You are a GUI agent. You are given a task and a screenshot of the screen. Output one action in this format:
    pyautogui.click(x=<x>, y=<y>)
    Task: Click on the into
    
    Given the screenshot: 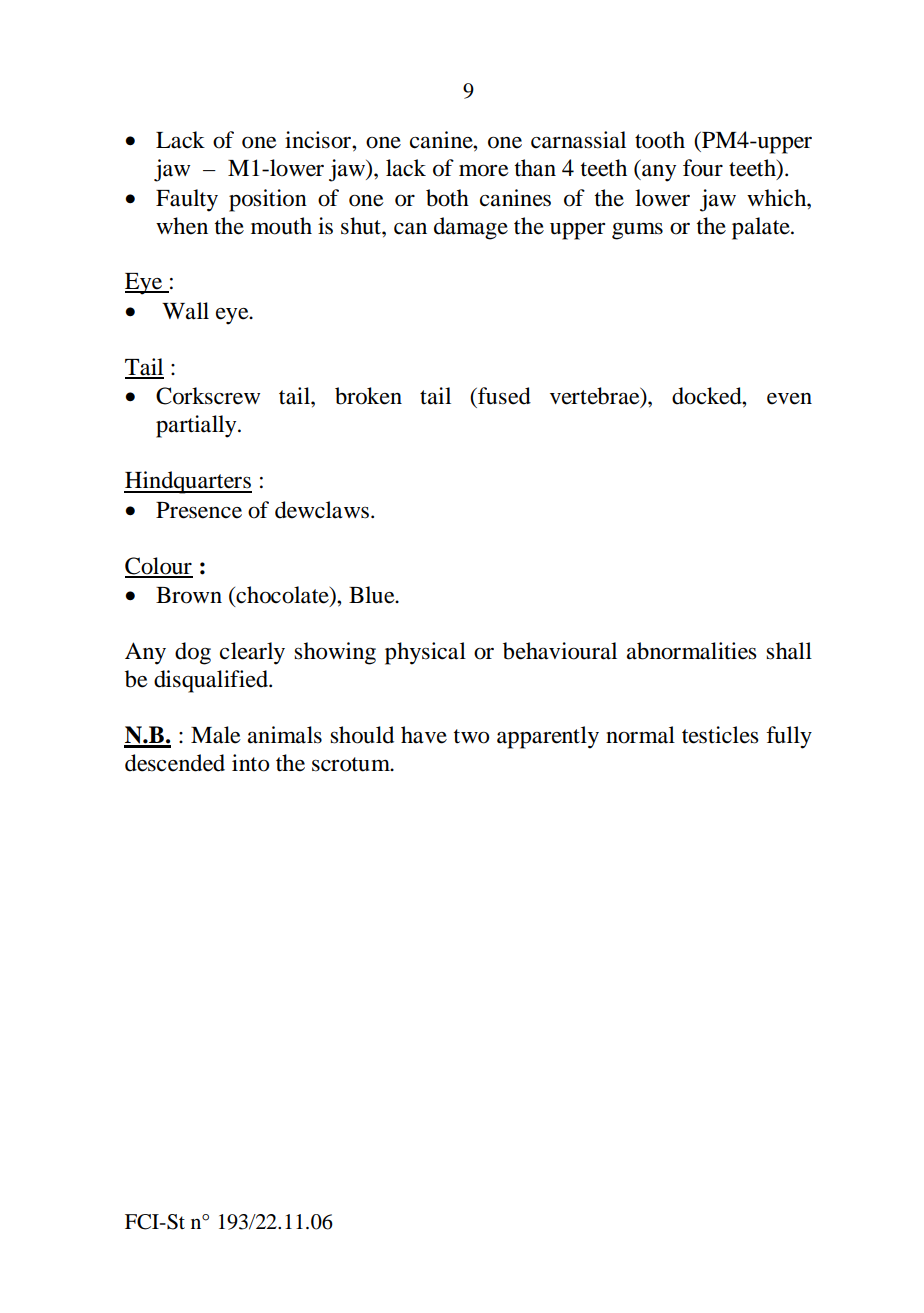 What is the action you would take?
    pyautogui.click(x=251, y=763)
